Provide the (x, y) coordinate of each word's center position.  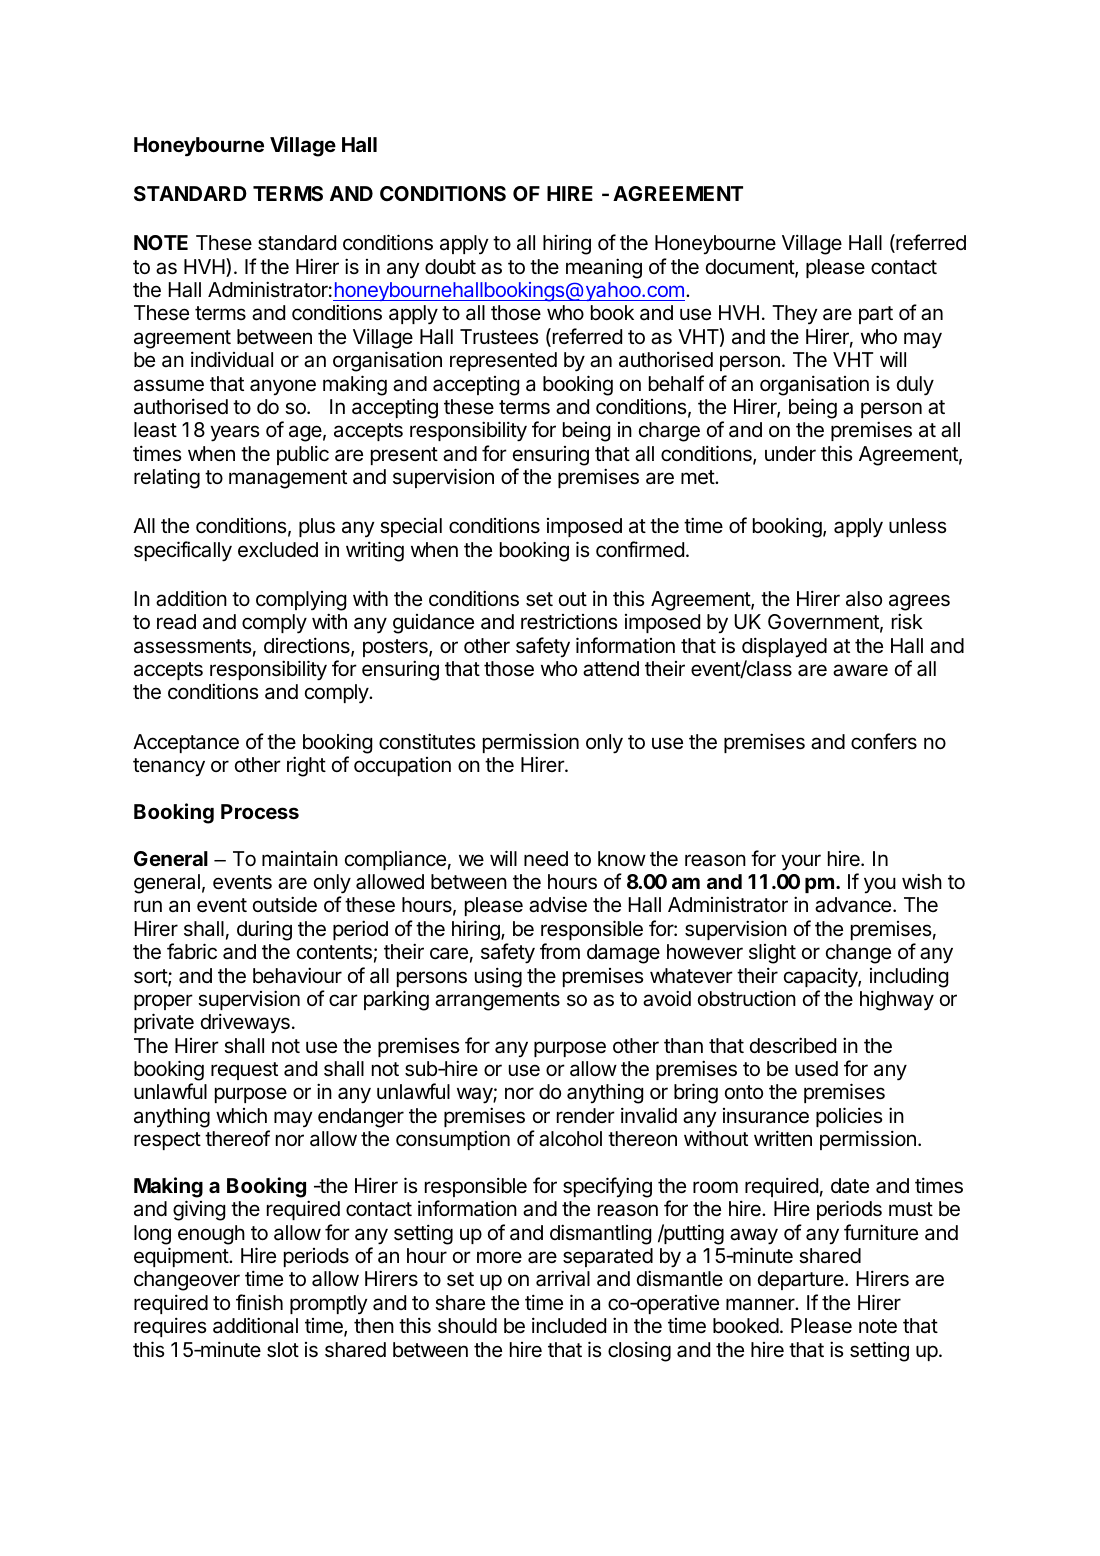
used (816, 1069)
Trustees (499, 337)
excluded (278, 550)
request (244, 1071)
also (864, 599)
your (801, 862)
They (794, 314)
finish (259, 1302)
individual (232, 359)
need (546, 858)
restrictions (569, 622)
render (586, 1116)
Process (260, 811)
